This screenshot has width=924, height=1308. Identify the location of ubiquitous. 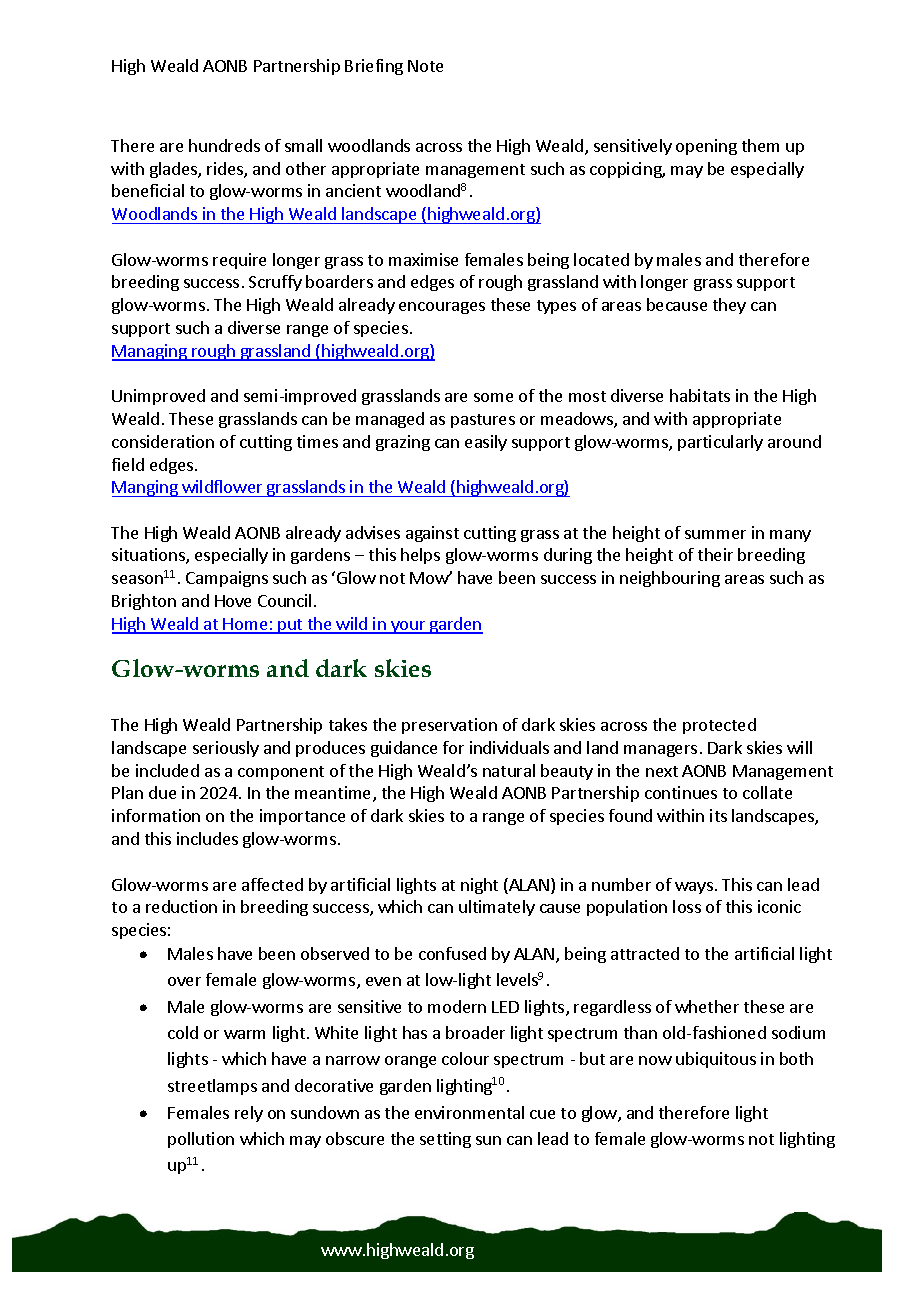
(716, 1060).
